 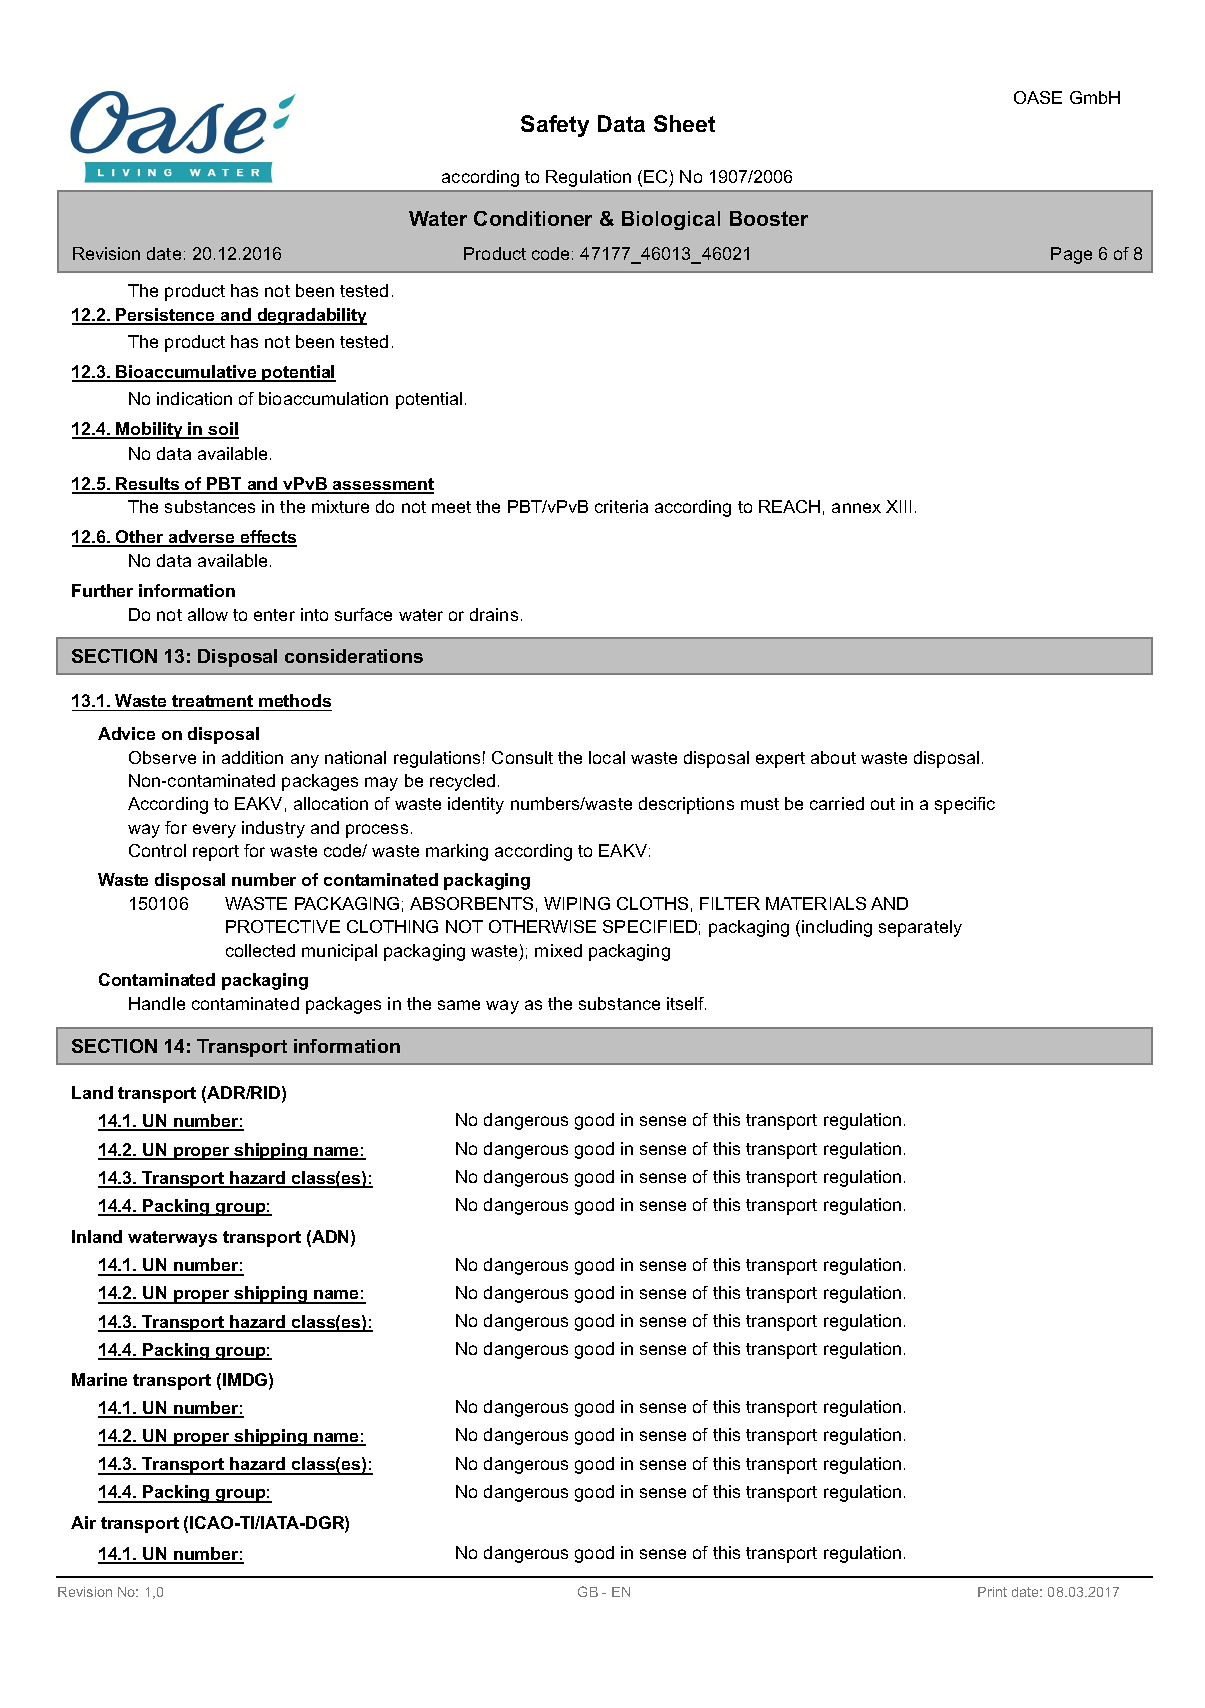 I want to click on criteria, so click(x=621, y=506).
